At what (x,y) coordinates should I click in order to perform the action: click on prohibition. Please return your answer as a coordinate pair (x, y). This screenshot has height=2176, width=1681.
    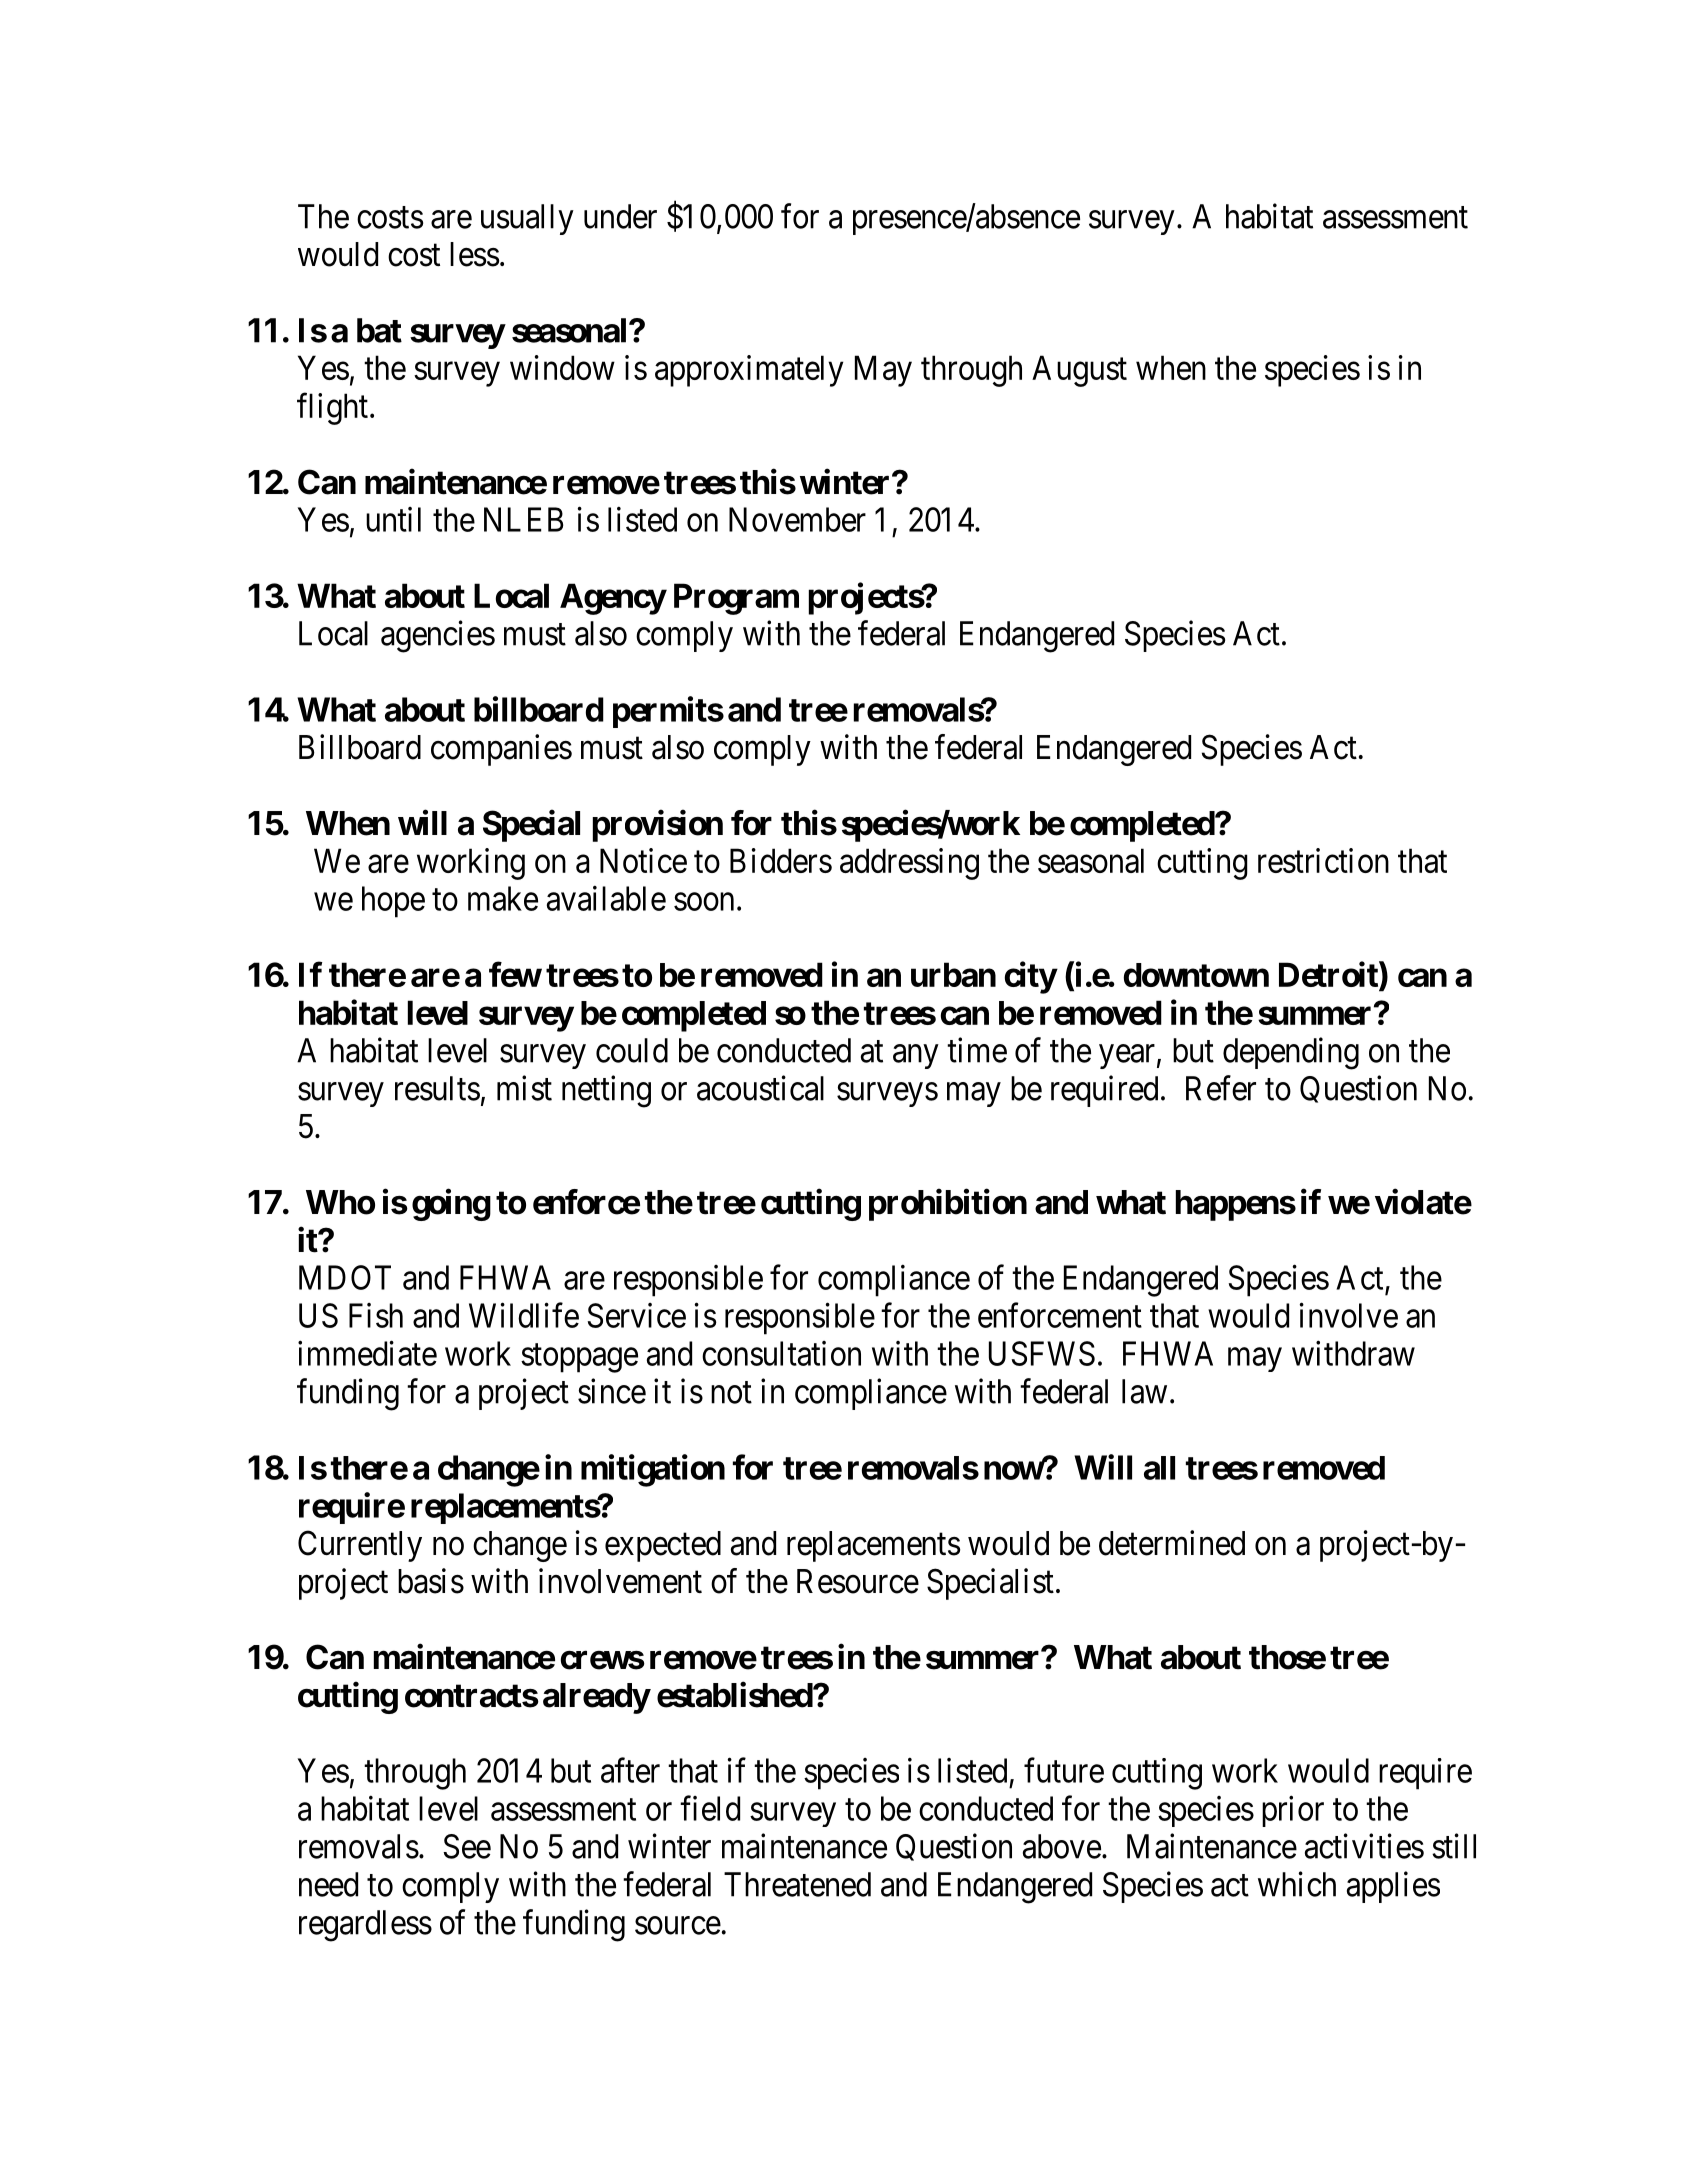
    Looking at the image, I should click on (948, 1205).
